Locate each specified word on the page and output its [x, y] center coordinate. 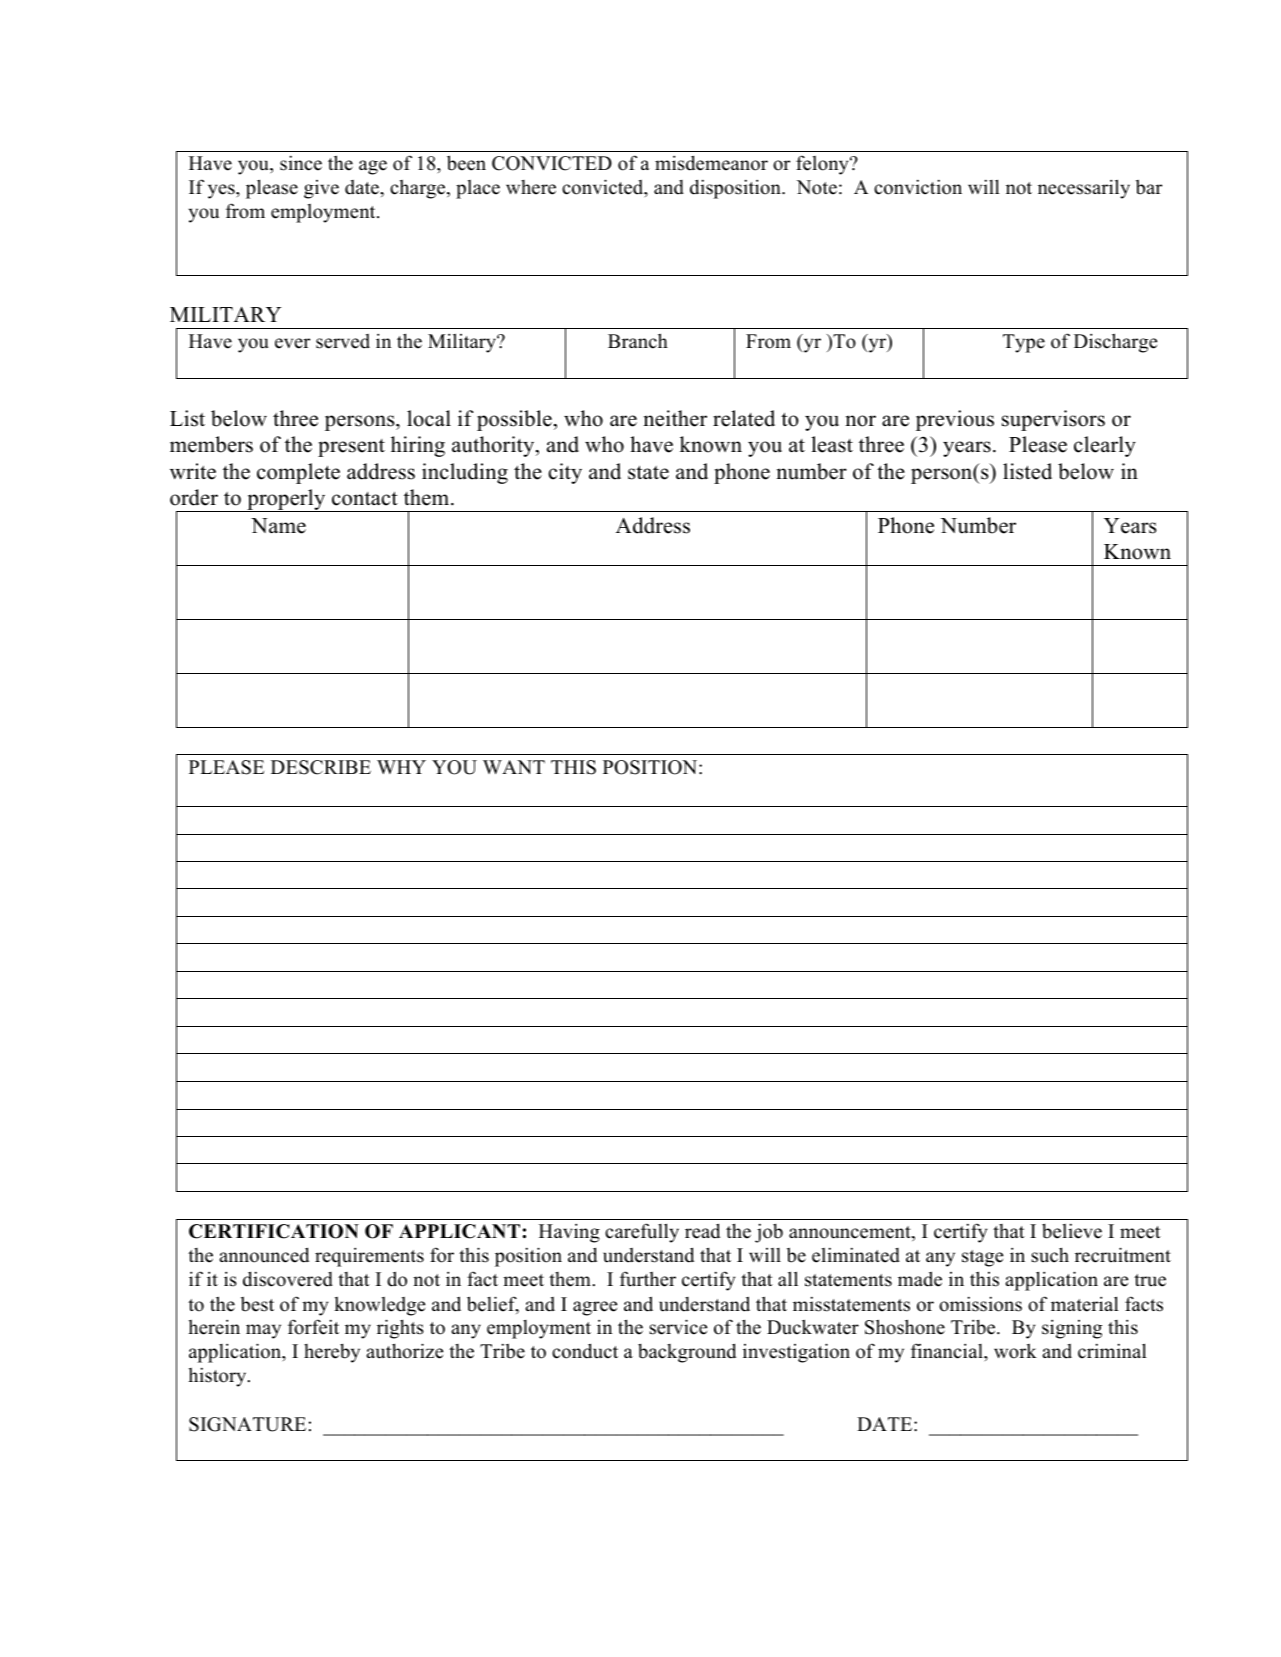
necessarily [1084, 189]
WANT [514, 767]
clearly [1105, 446]
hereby [332, 1353]
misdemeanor [711, 163]
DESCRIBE [321, 767]
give [321, 189]
